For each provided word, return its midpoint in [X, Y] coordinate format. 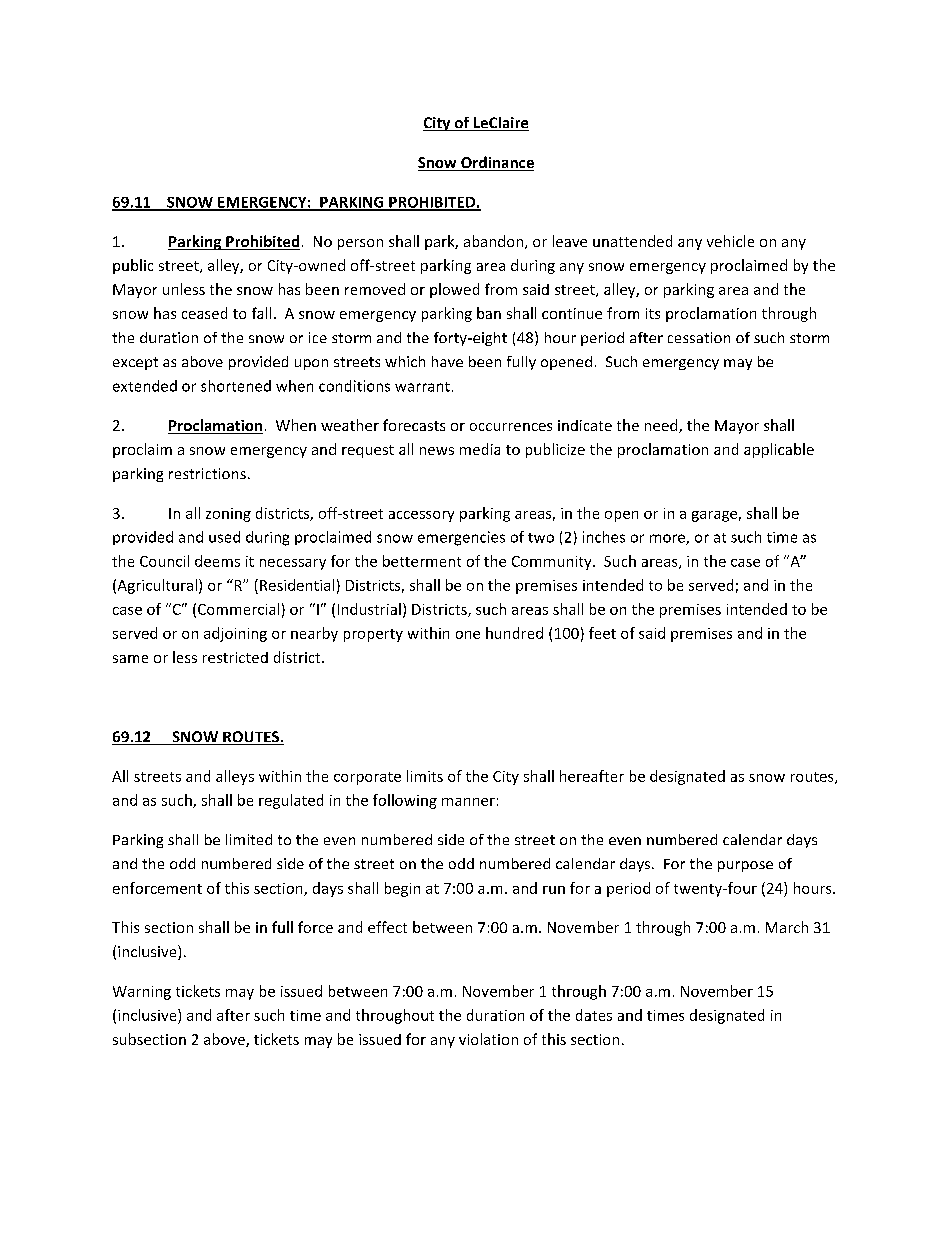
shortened [236, 386]
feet [602, 633]
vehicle [730, 241]
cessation [699, 337]
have [447, 361]
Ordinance [496, 163]
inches [604, 537]
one [468, 635]
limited [249, 839]
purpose [745, 866]
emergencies [461, 538]
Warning [142, 993]
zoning [228, 515]
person [360, 244]
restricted [235, 657]
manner [468, 802]
